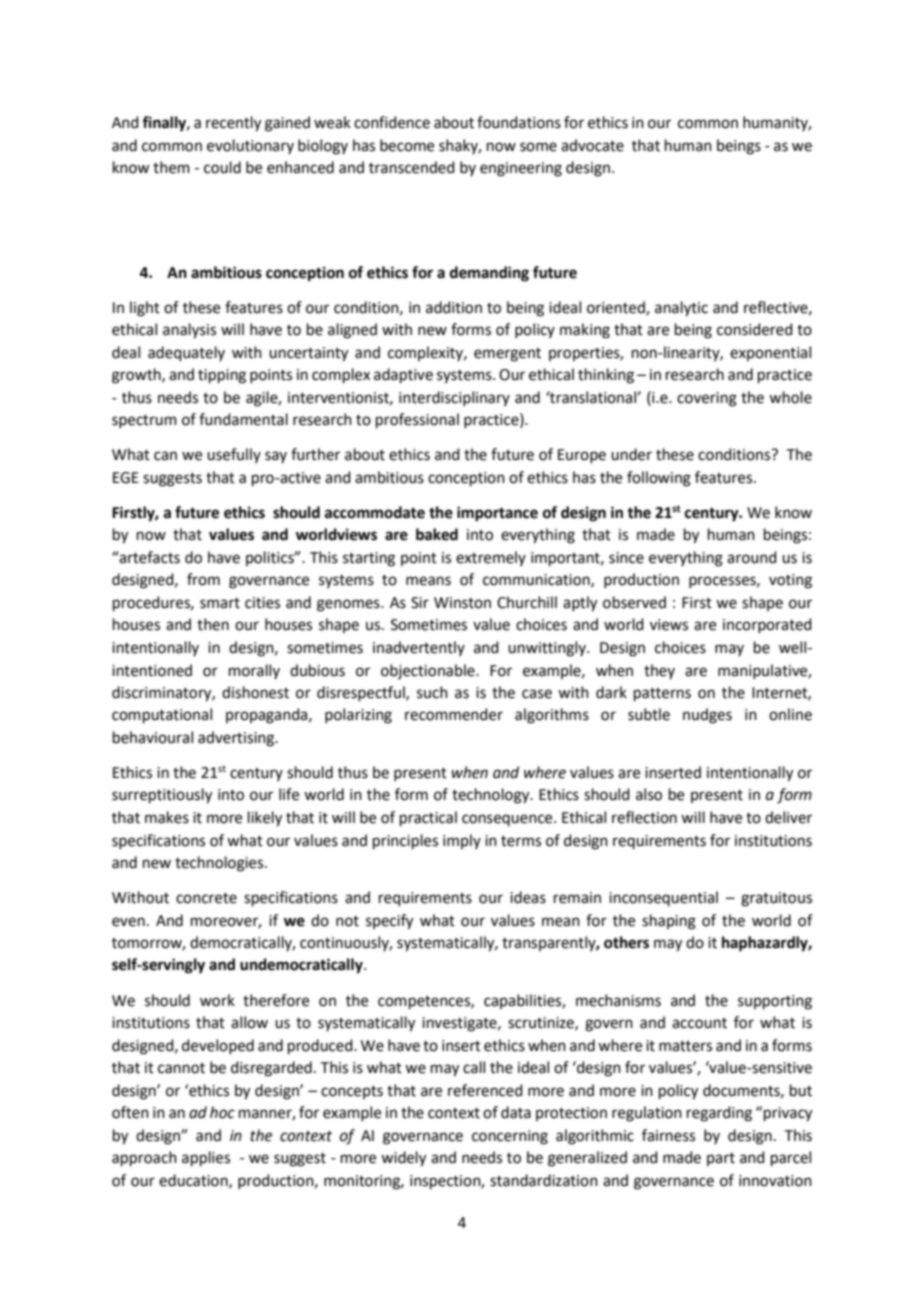  I want to click on concerning, so click(510, 1137).
